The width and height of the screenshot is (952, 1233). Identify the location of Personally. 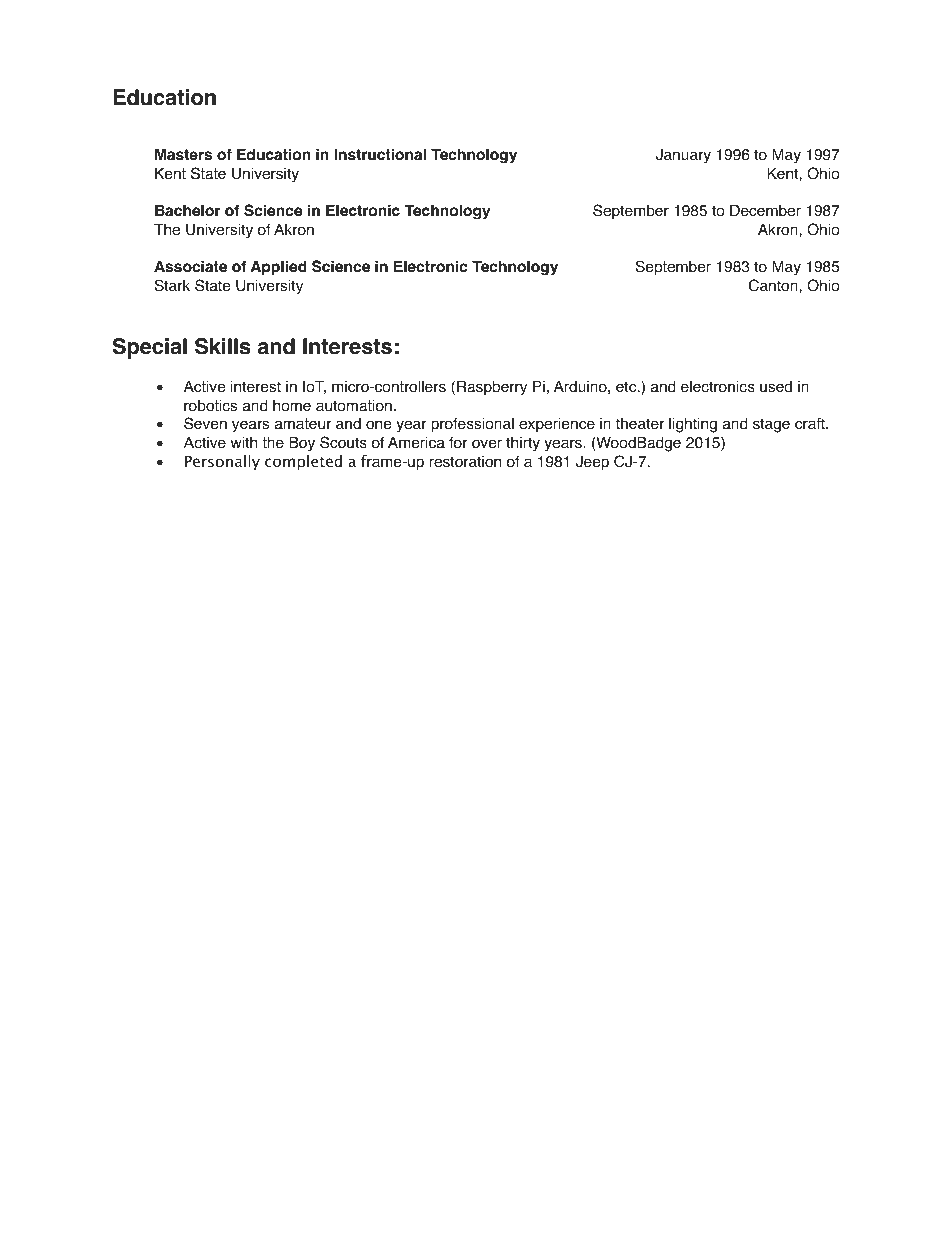
(222, 462).
